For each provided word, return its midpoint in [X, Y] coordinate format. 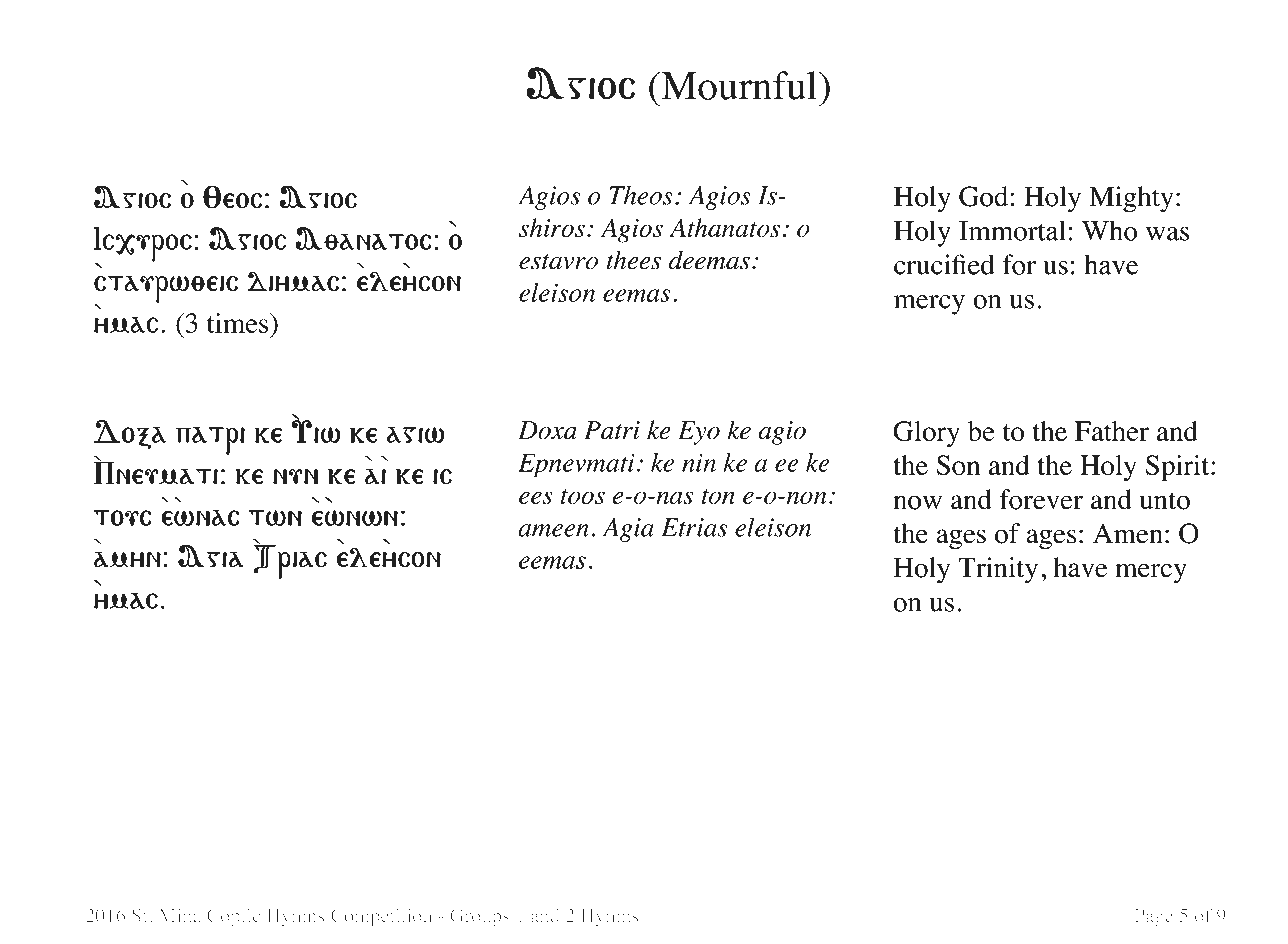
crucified [944, 264]
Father [1112, 431]
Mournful [739, 85]
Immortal [1012, 230]
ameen [553, 530]
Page [1154, 918]
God [985, 196]
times [239, 323]
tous [123, 518]
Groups [479, 917]
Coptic [233, 917]
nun [295, 477]
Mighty [1131, 199]
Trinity [998, 570]
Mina [180, 915]
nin [699, 462]
